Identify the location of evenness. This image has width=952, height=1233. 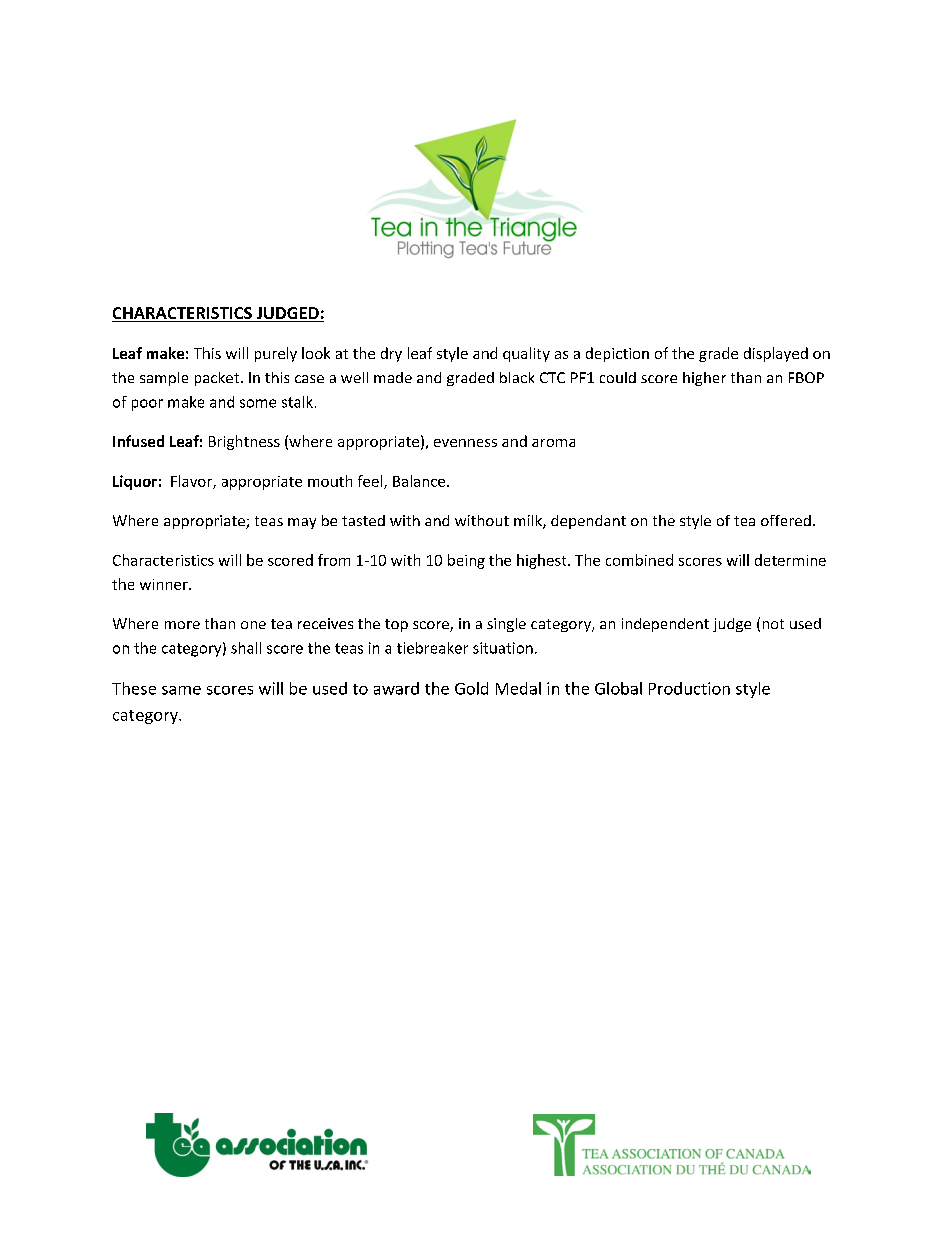
(465, 443).
